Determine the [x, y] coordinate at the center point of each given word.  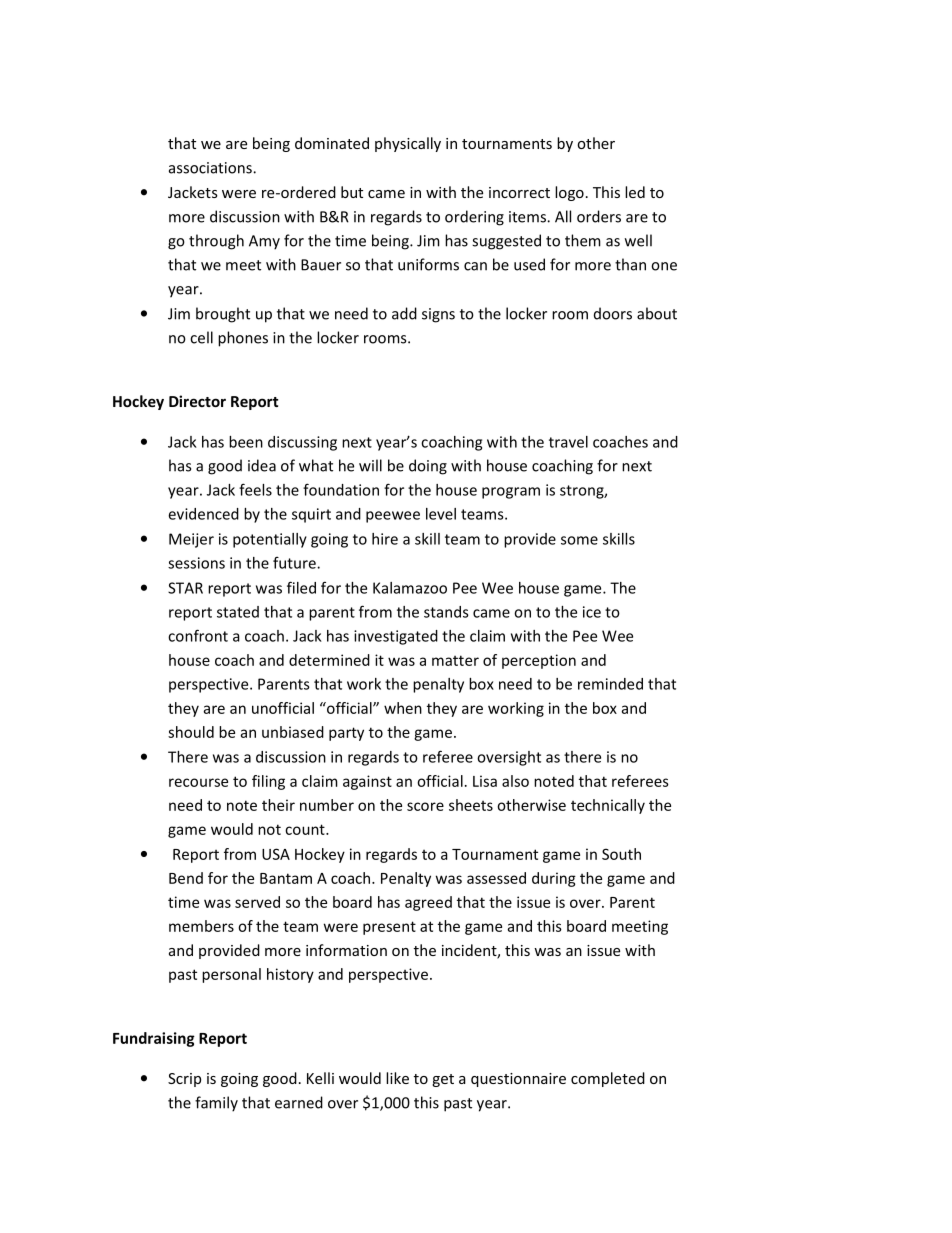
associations [211, 168]
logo [569, 193]
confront [198, 635]
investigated [396, 637]
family [216, 1104]
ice [592, 612]
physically [408, 144]
